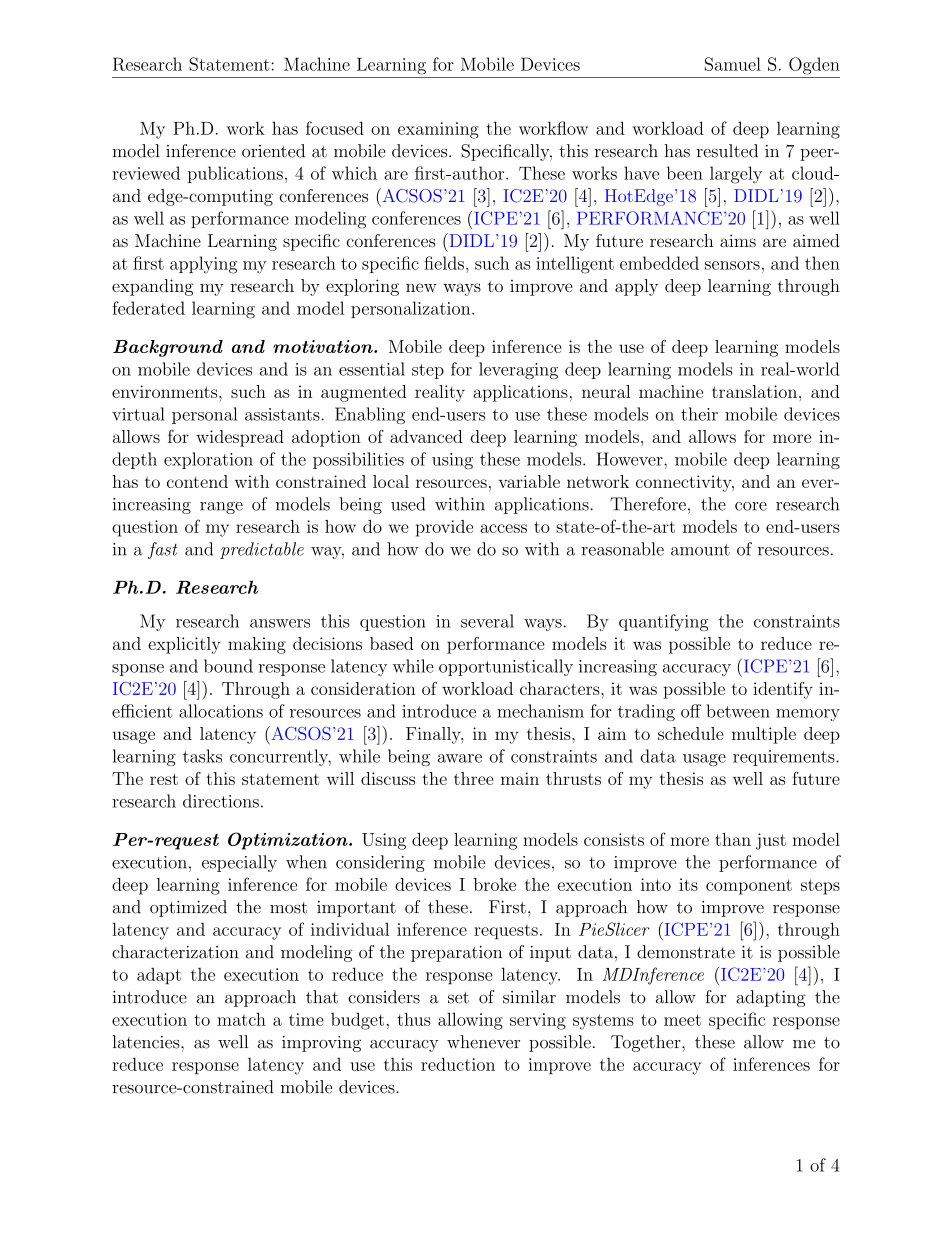 This image has height=1233, width=952. I want to click on Samuel, so click(733, 64).
